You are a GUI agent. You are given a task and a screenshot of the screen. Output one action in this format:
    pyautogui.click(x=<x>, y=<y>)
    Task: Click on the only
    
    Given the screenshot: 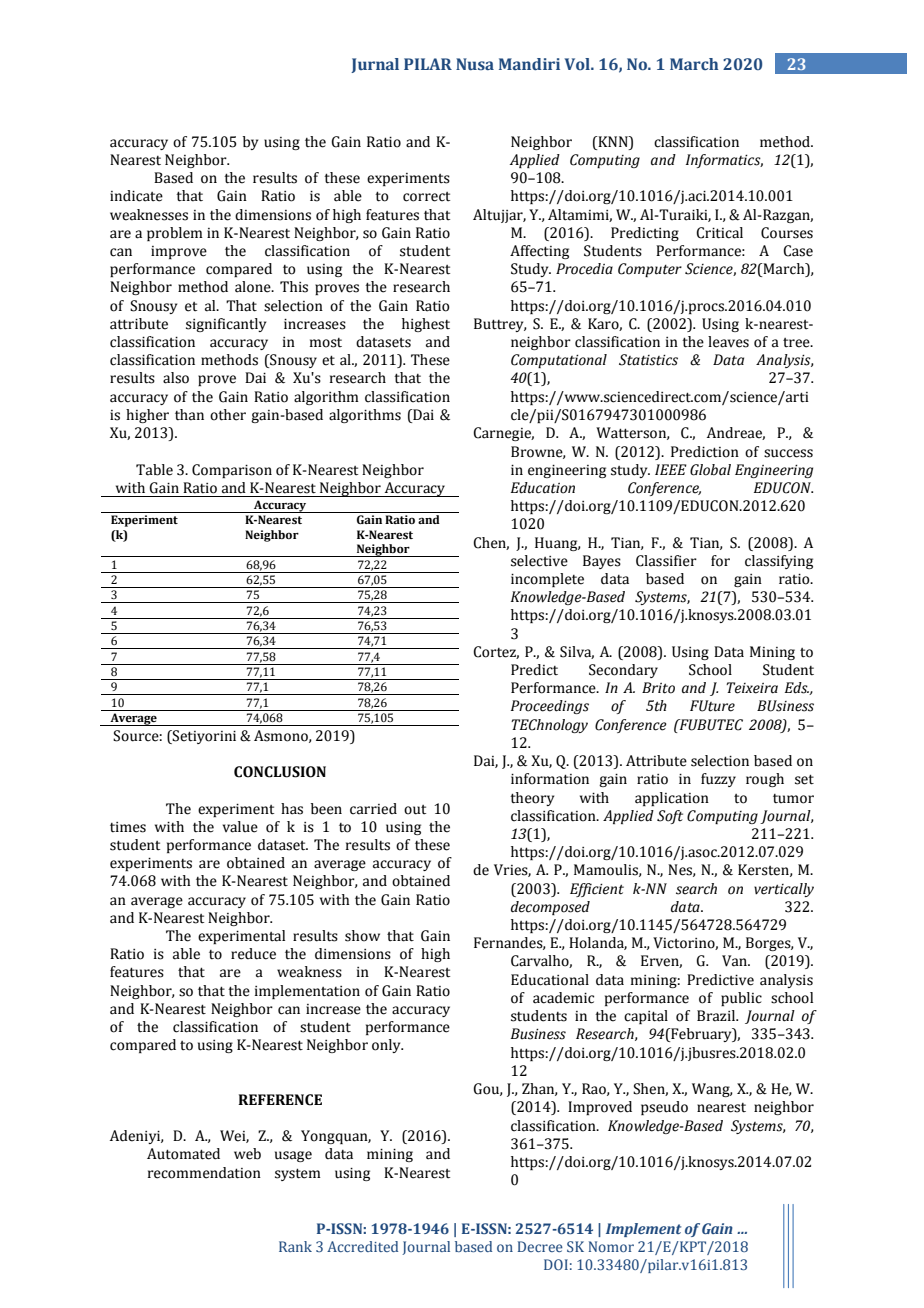 What is the action you would take?
    pyautogui.click(x=387, y=1046)
